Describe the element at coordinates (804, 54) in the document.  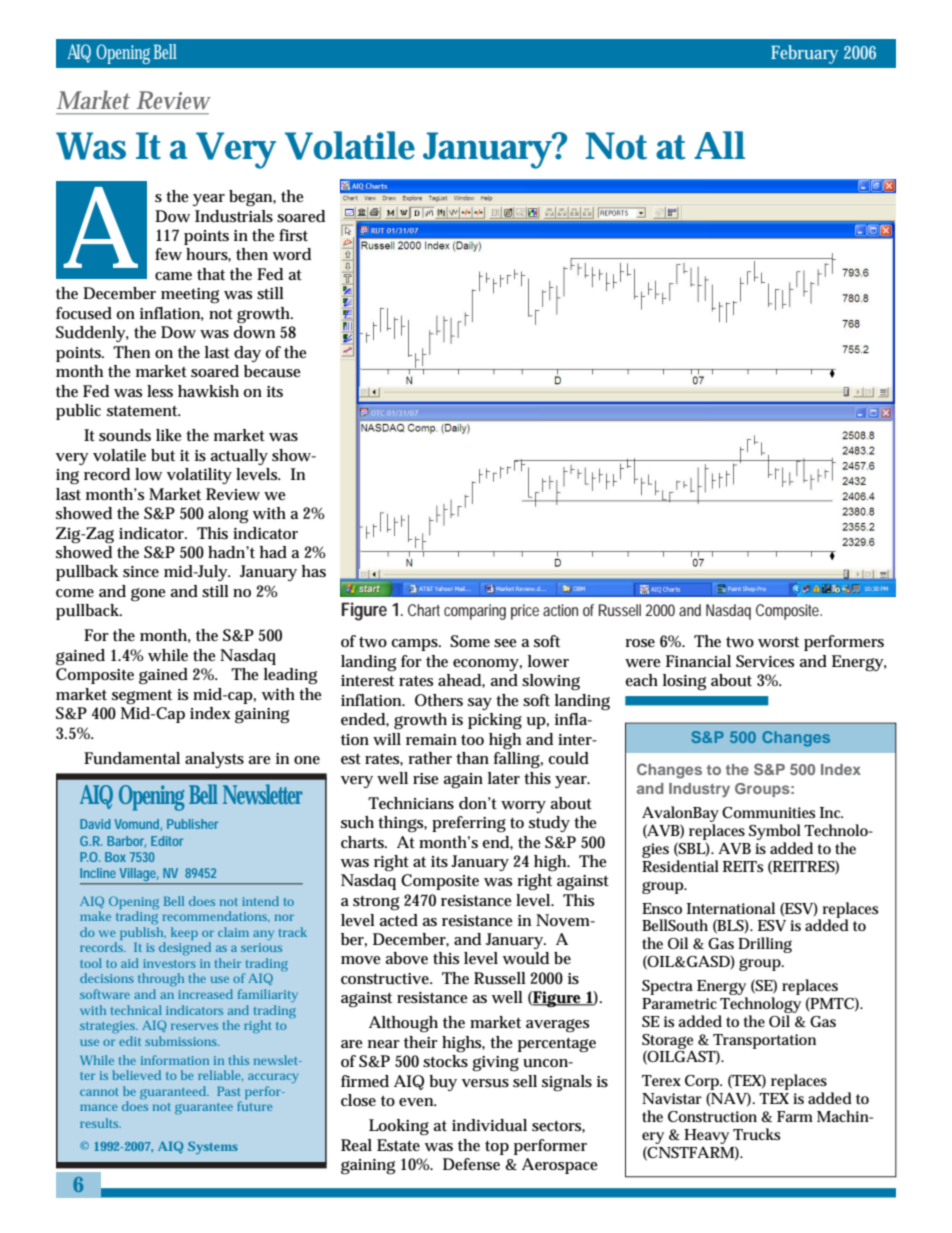
I see `February` at that location.
